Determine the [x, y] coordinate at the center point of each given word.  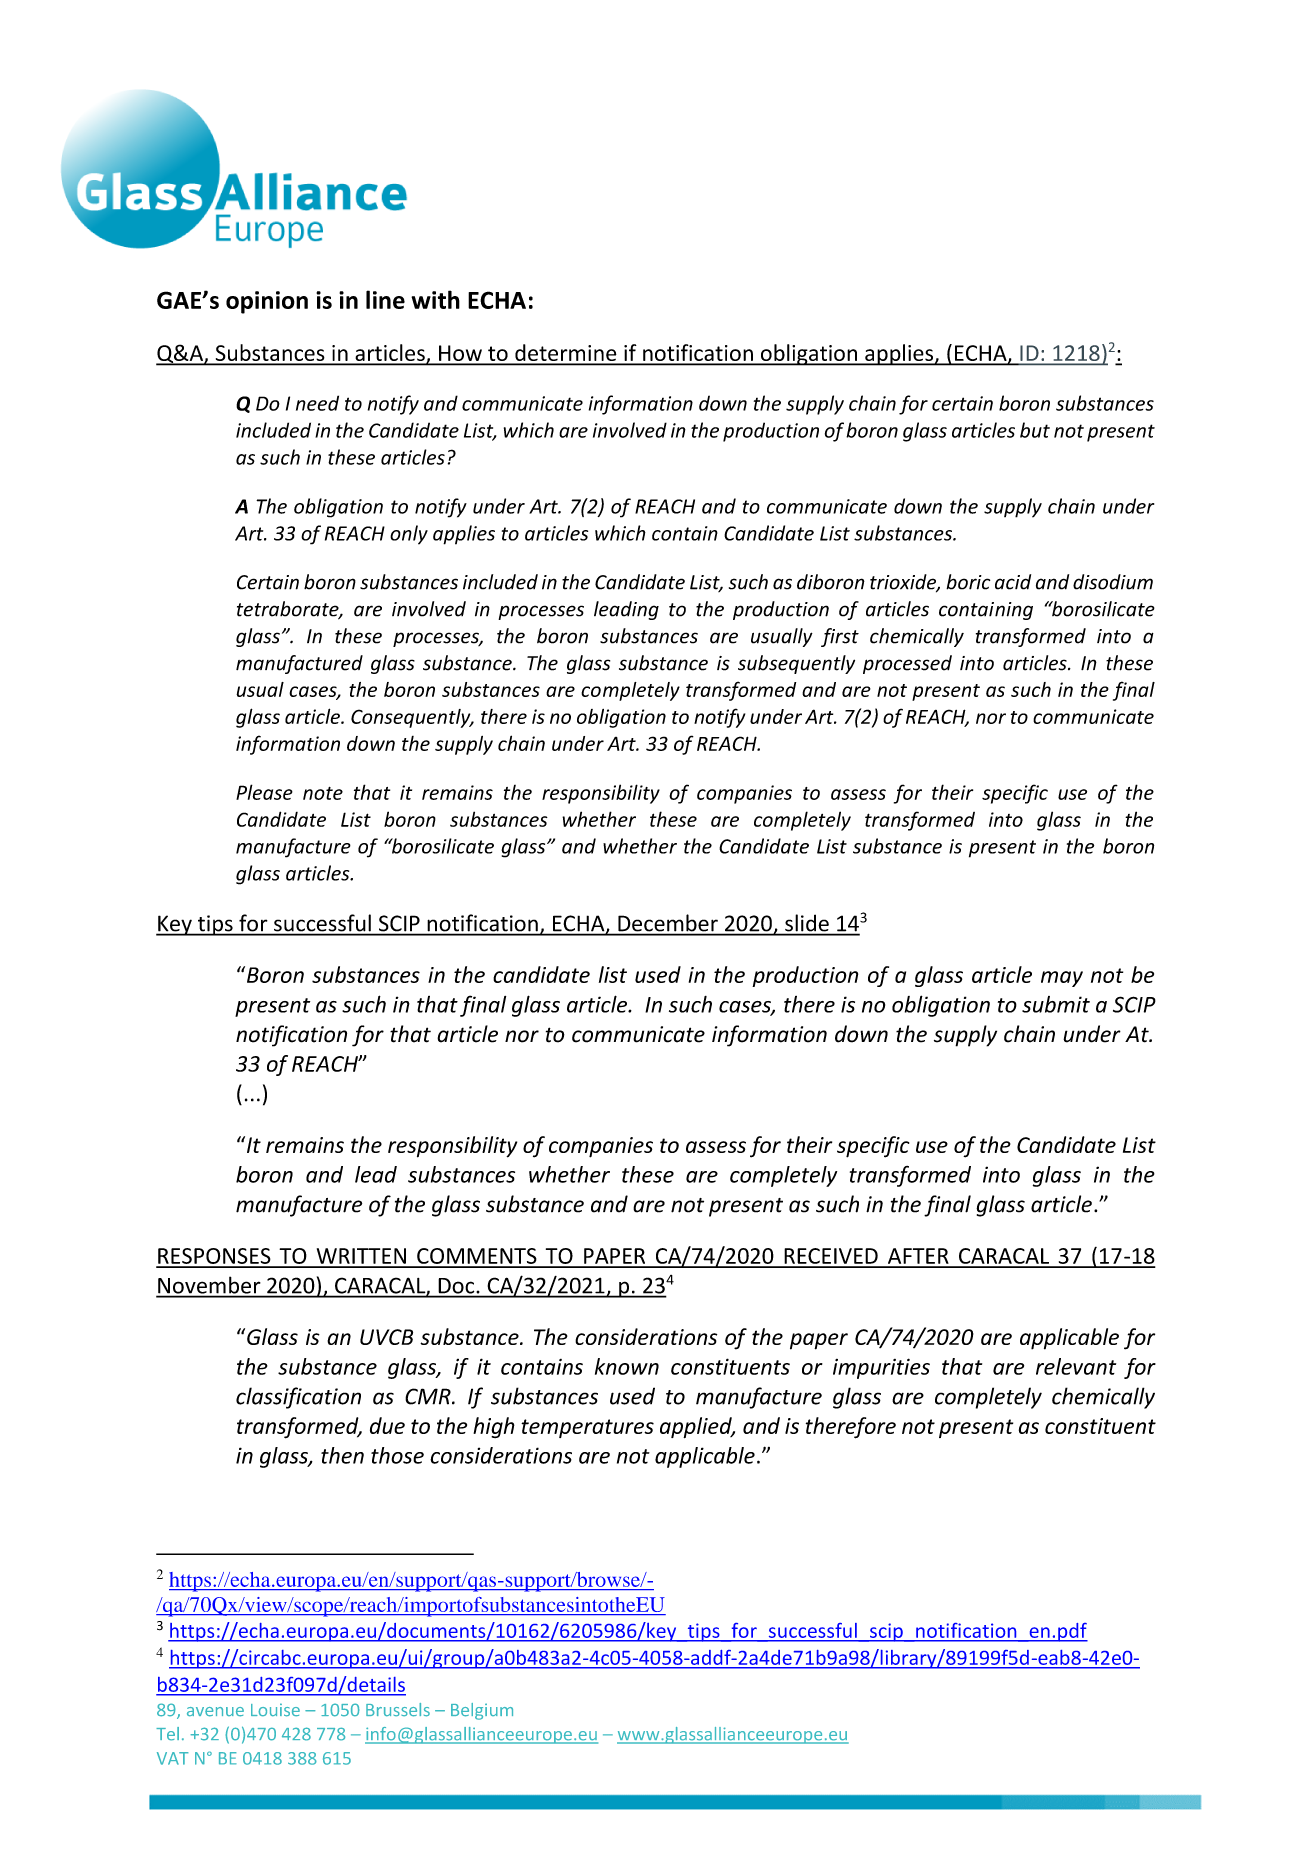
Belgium [482, 1711]
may [1062, 979]
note [323, 793]
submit [1056, 1004]
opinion [267, 302]
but [1035, 430]
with [435, 299]
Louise [275, 1710]
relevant [1076, 1366]
